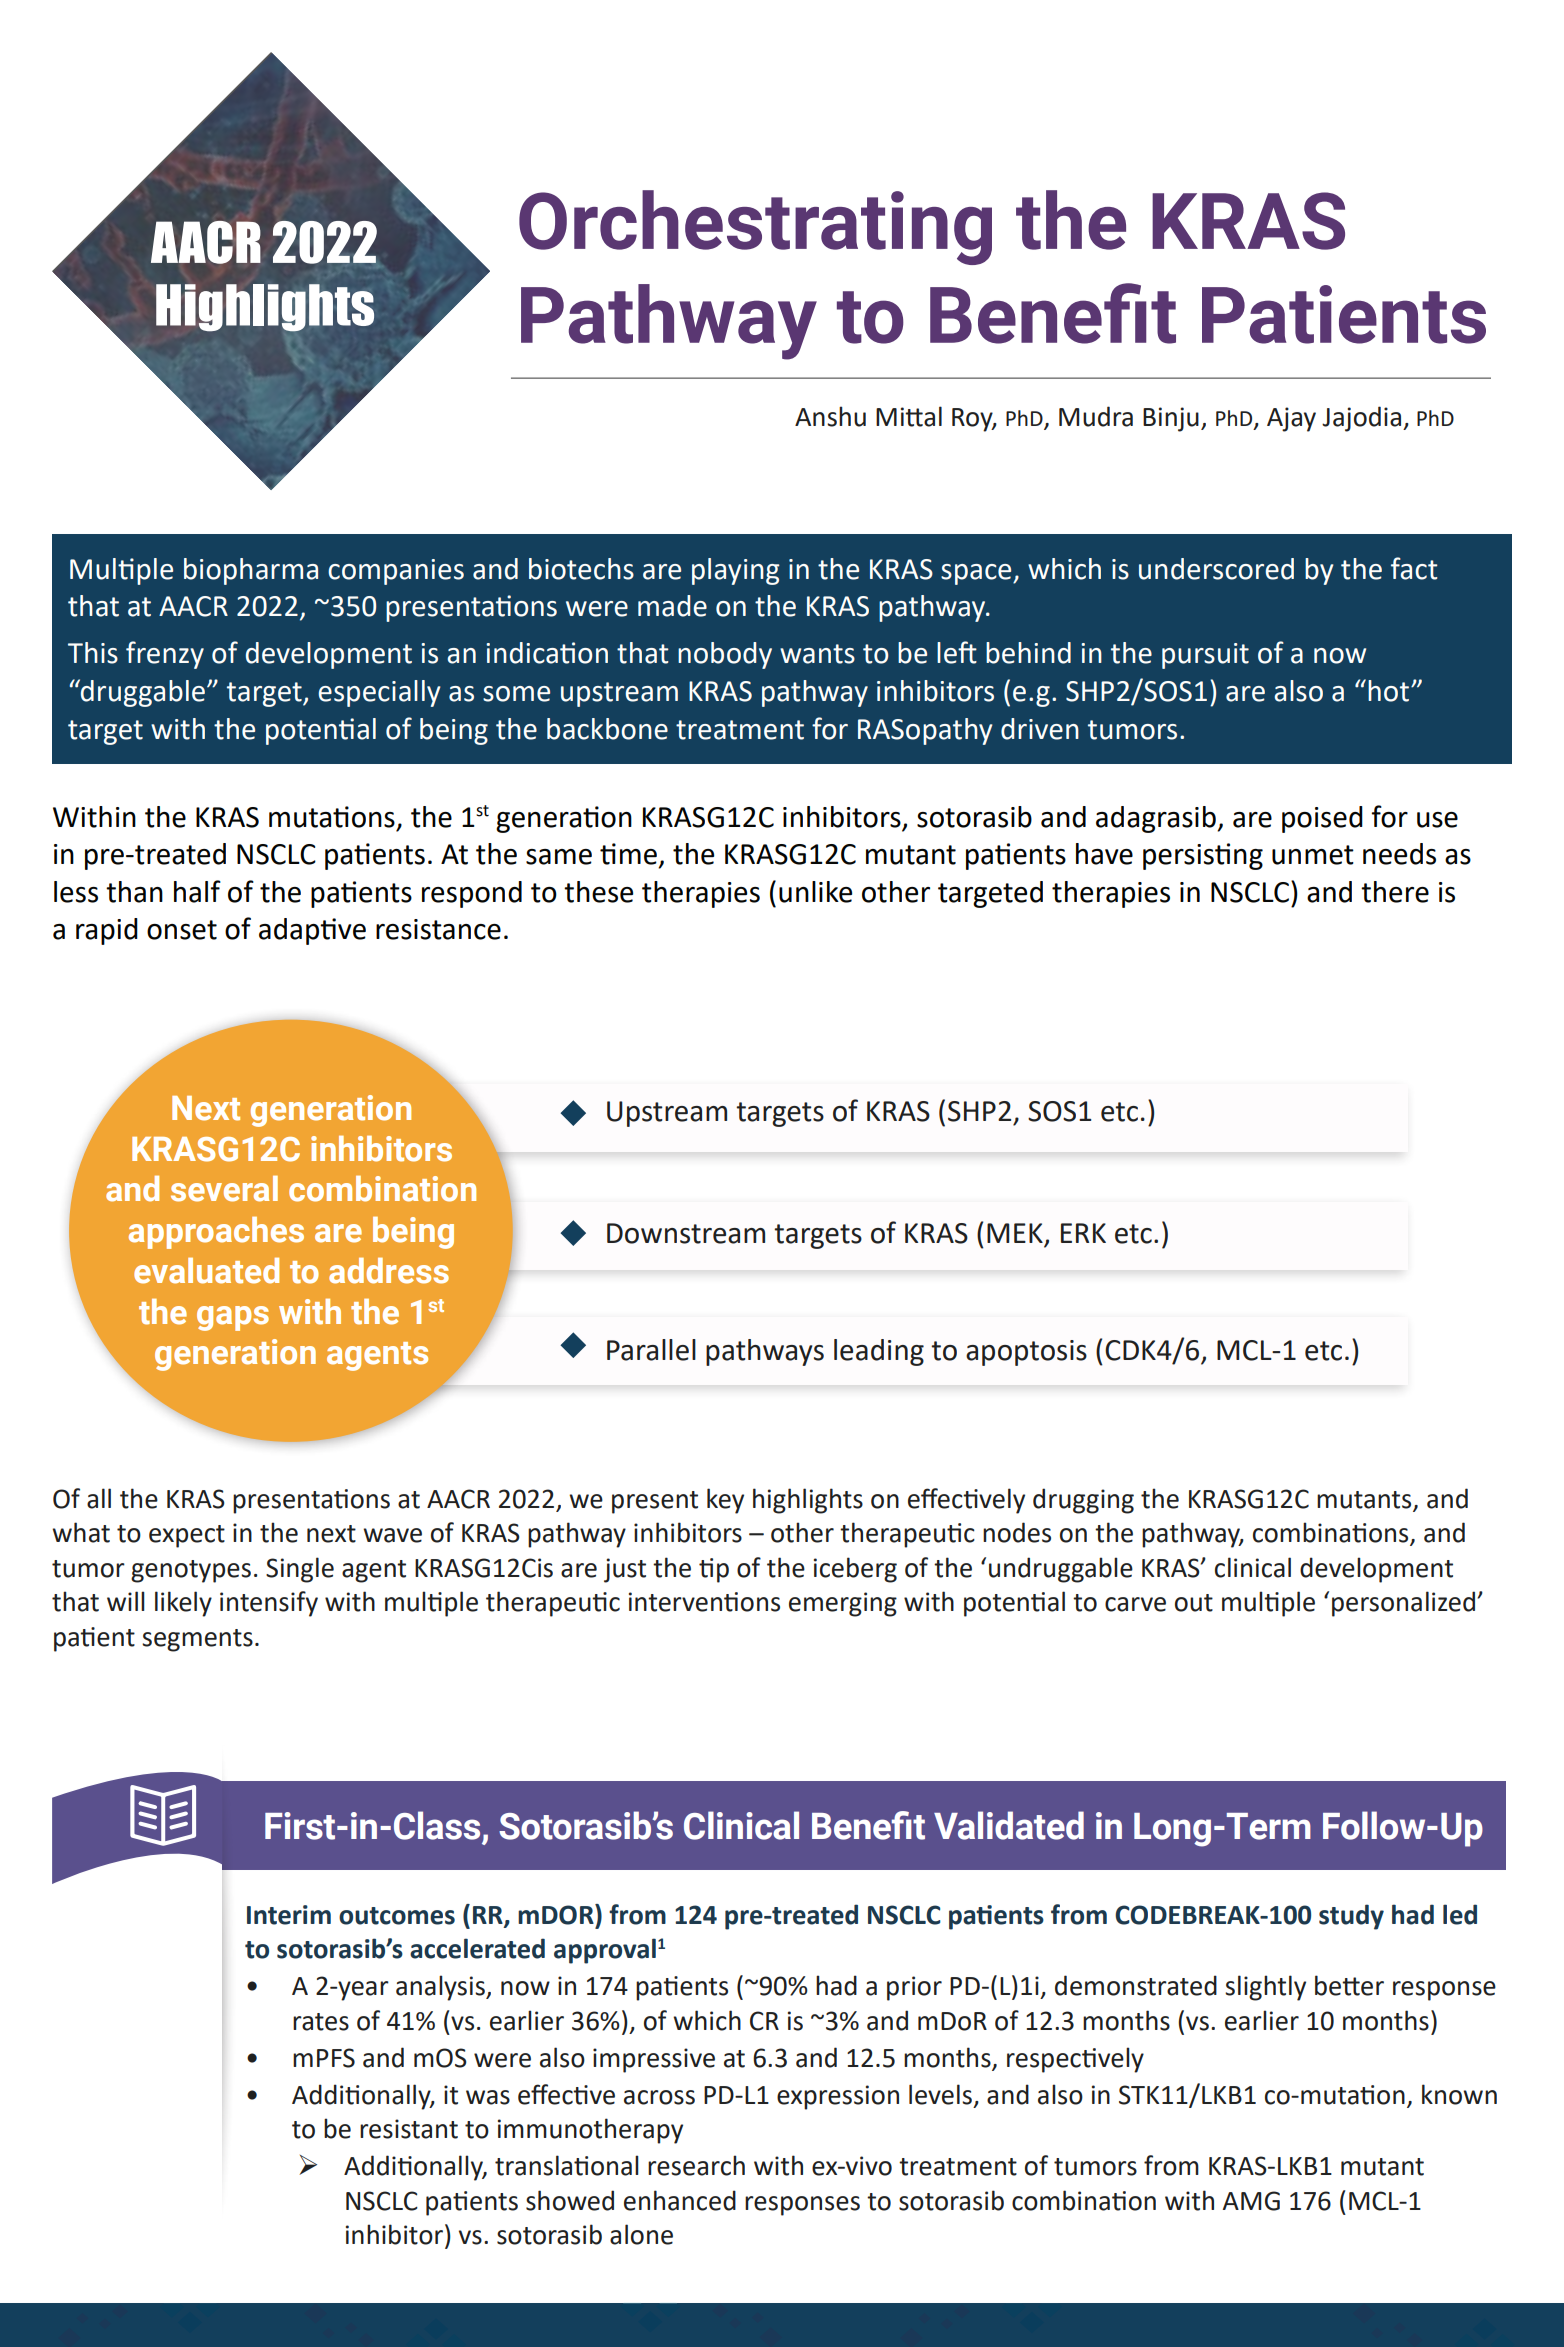 This page has height=2347, width=1564. I want to click on drugging, so click(1083, 1501).
